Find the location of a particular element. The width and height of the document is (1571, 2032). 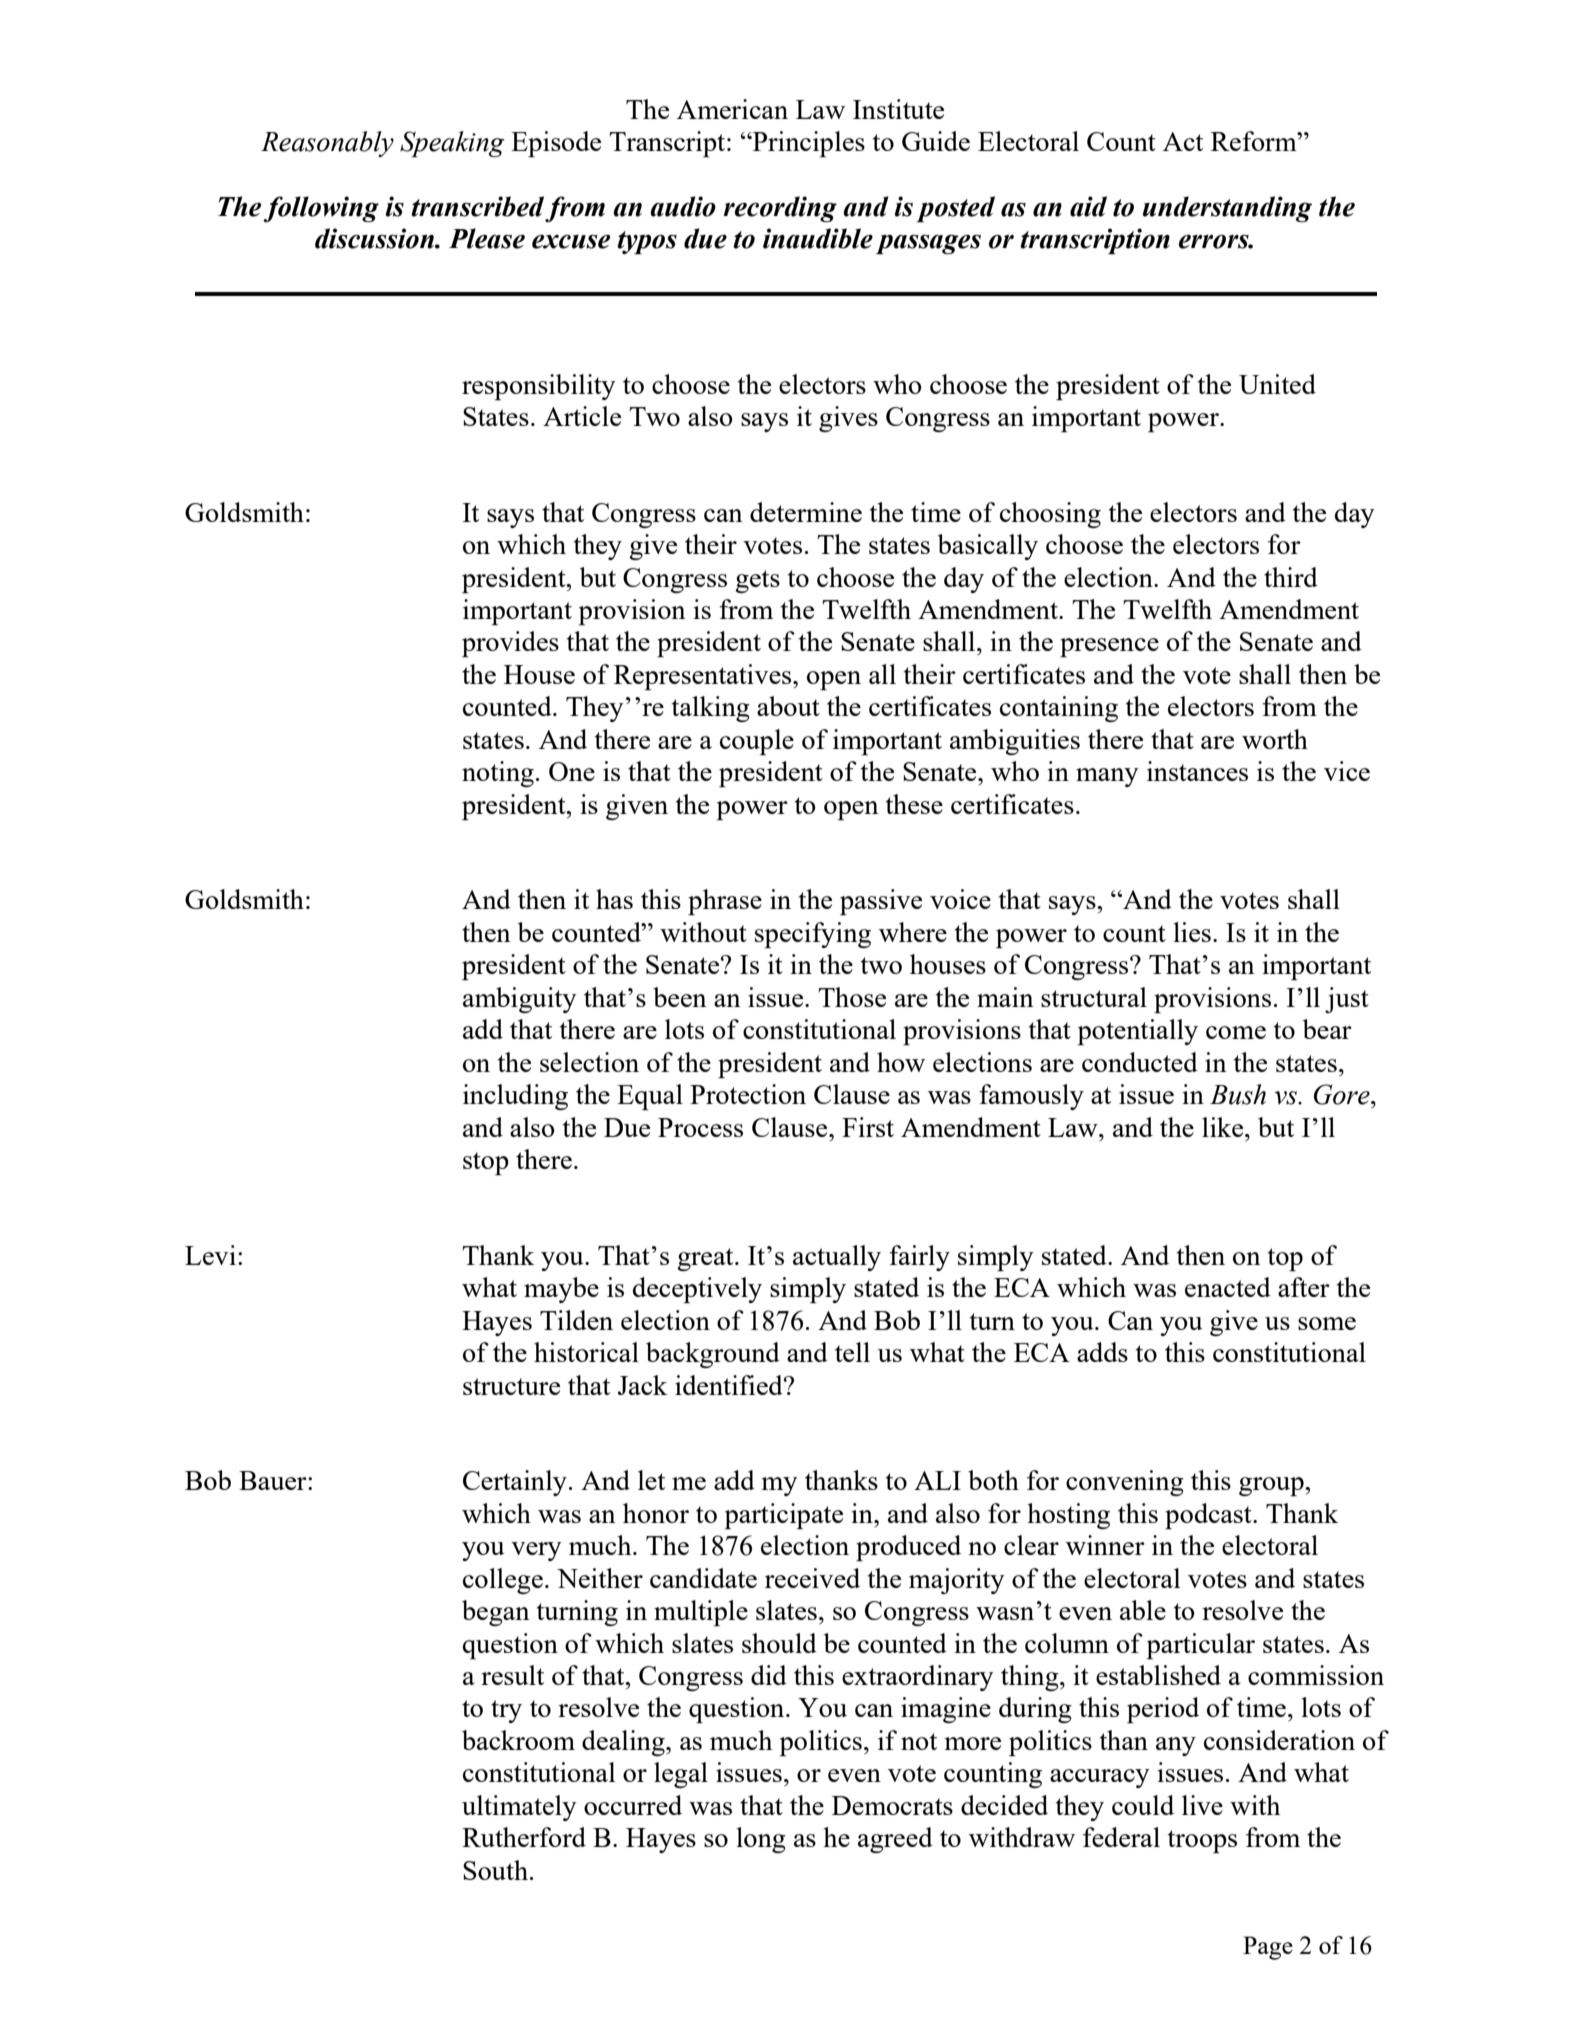

ambiguity is located at coordinates (520, 1000).
